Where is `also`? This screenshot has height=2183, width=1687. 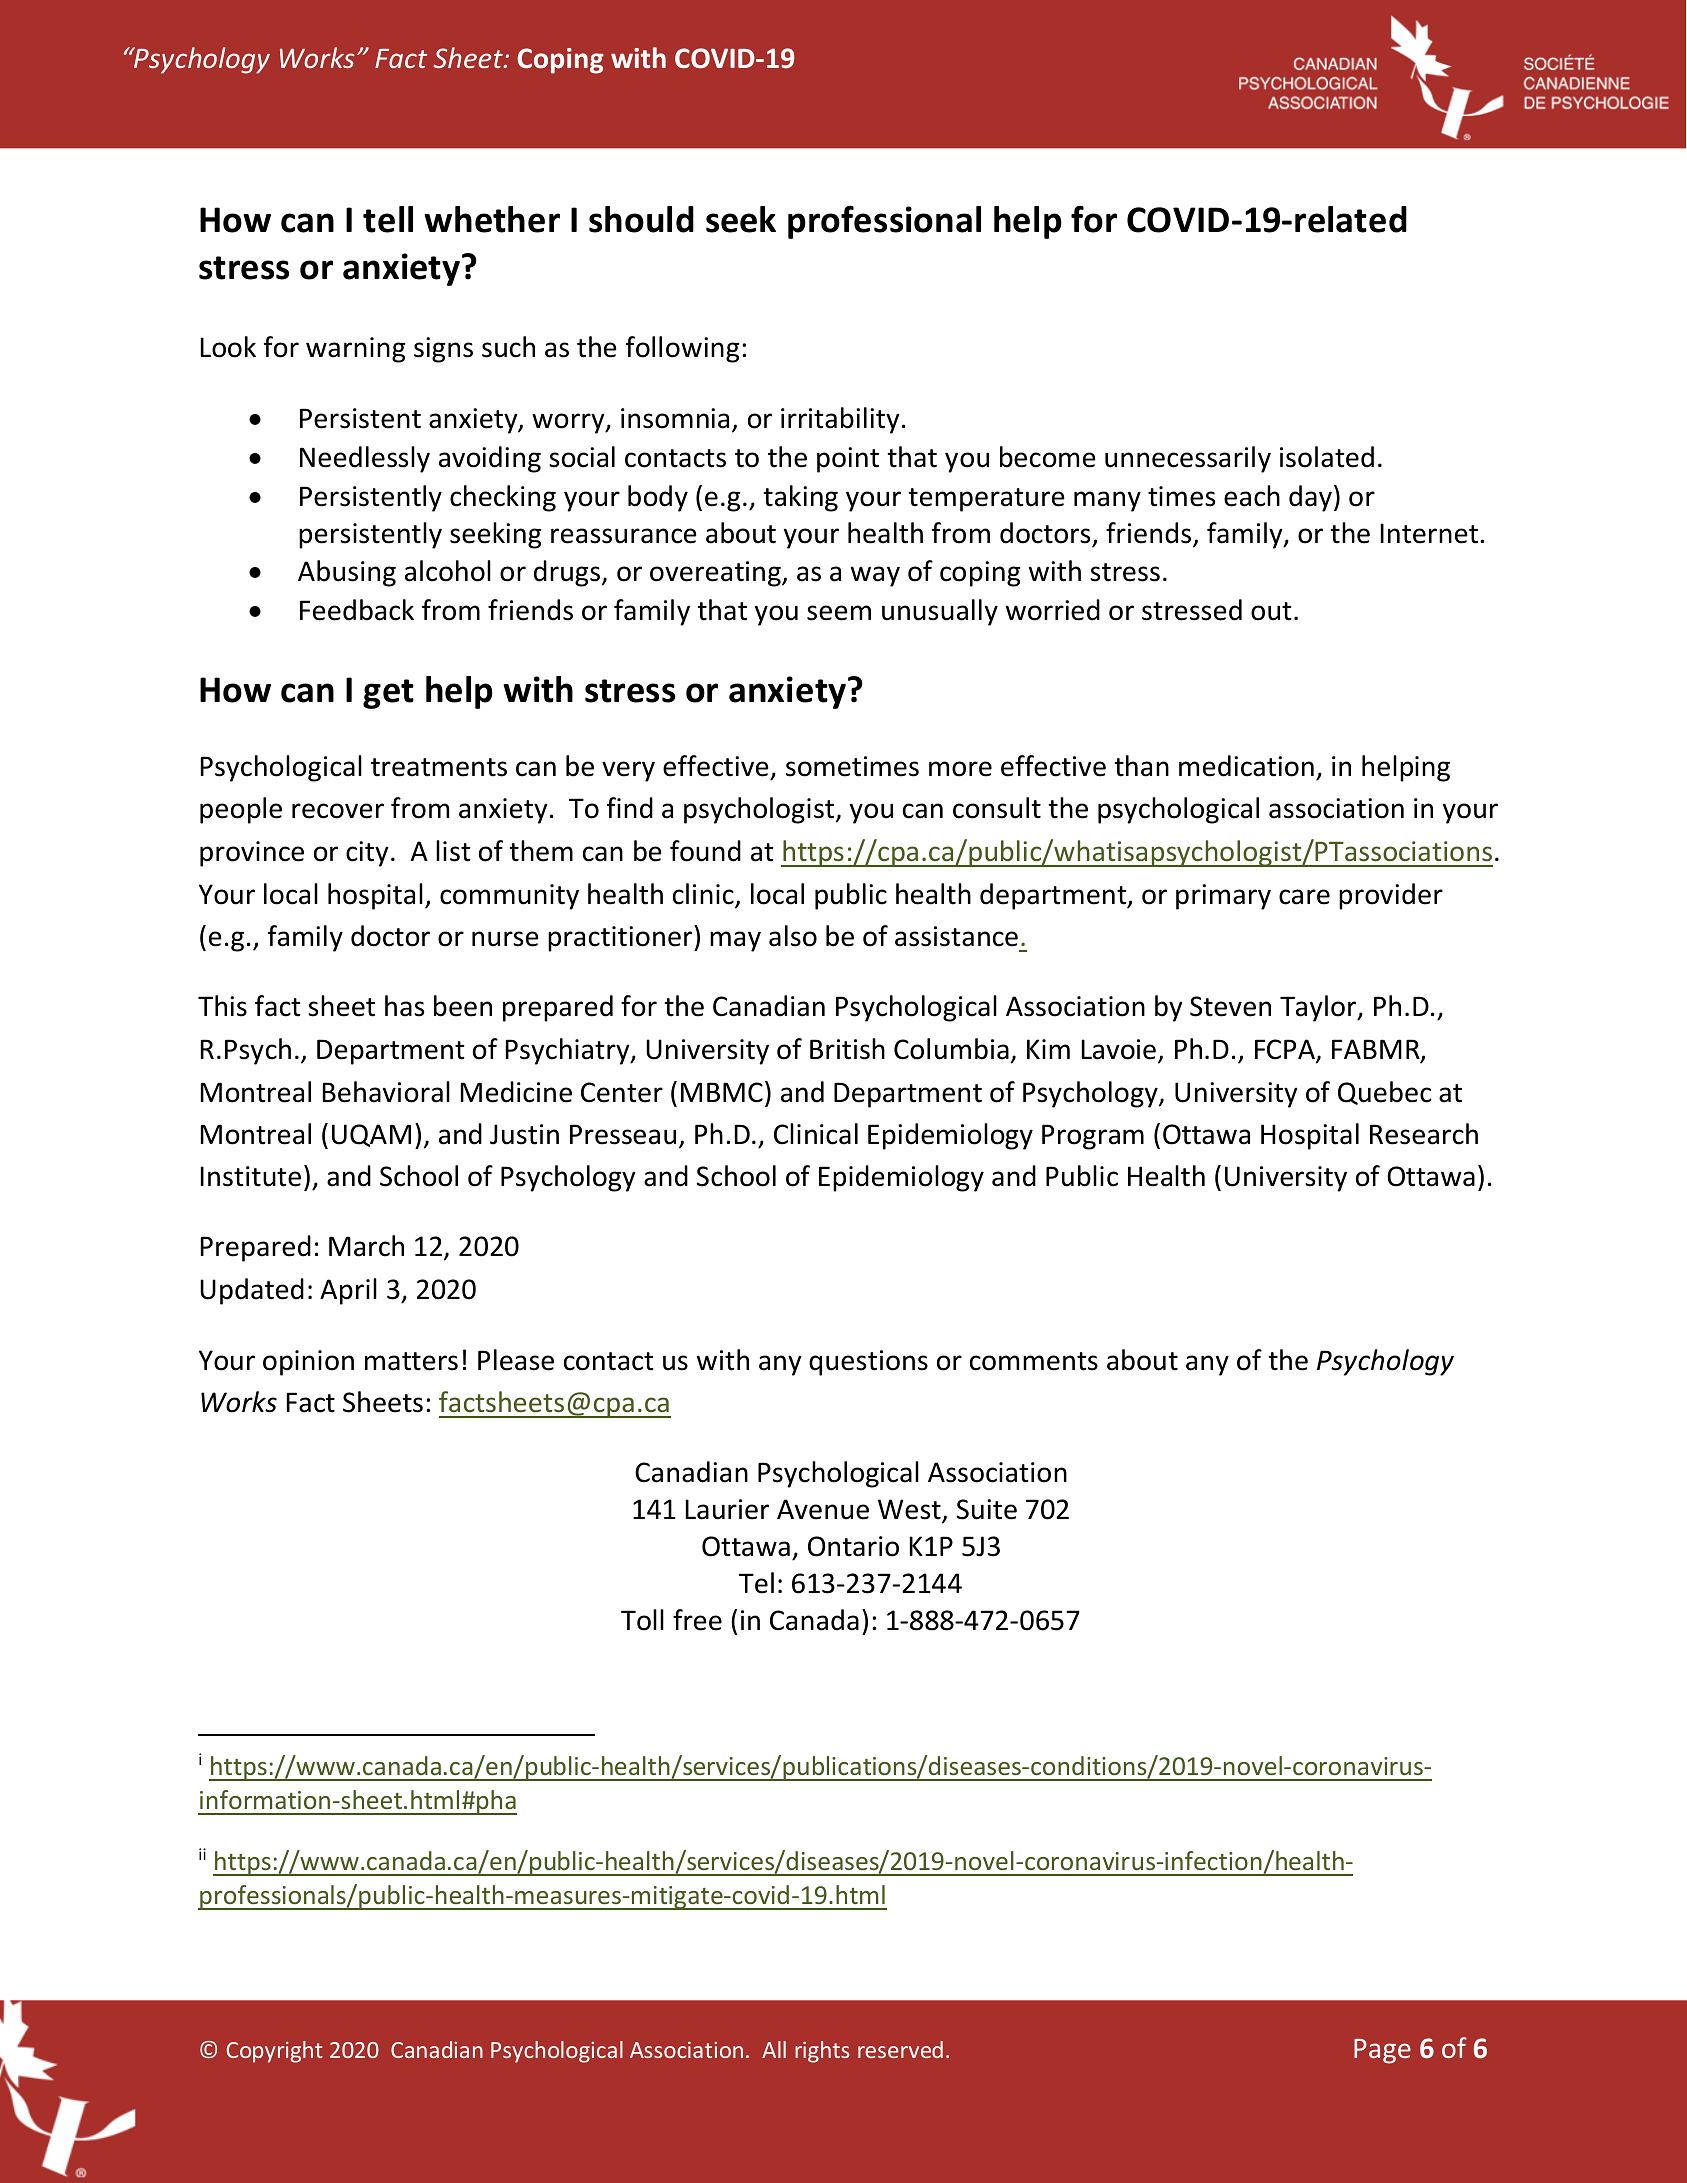 also is located at coordinates (793, 936).
